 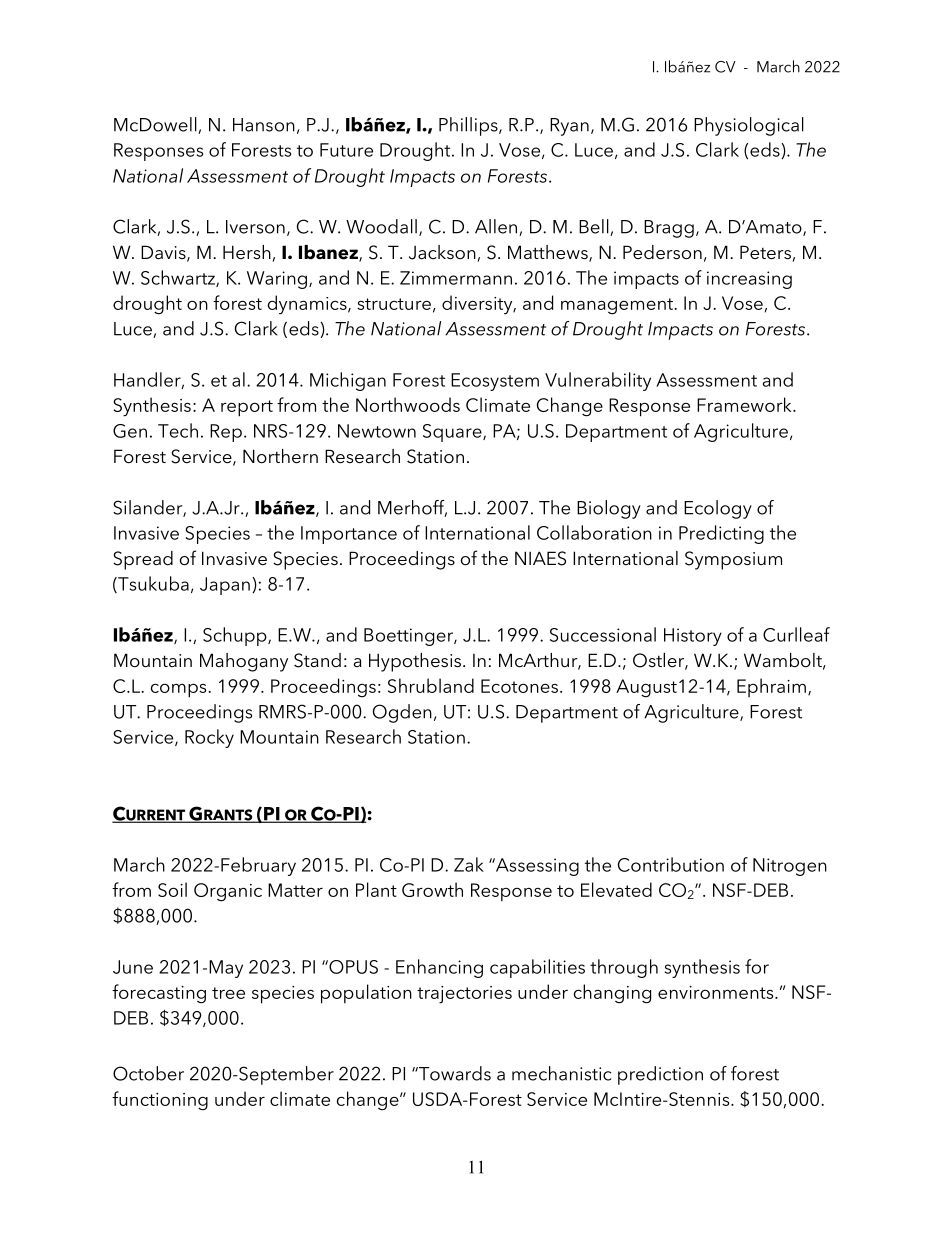 I want to click on mechanistic, so click(x=561, y=1073).
